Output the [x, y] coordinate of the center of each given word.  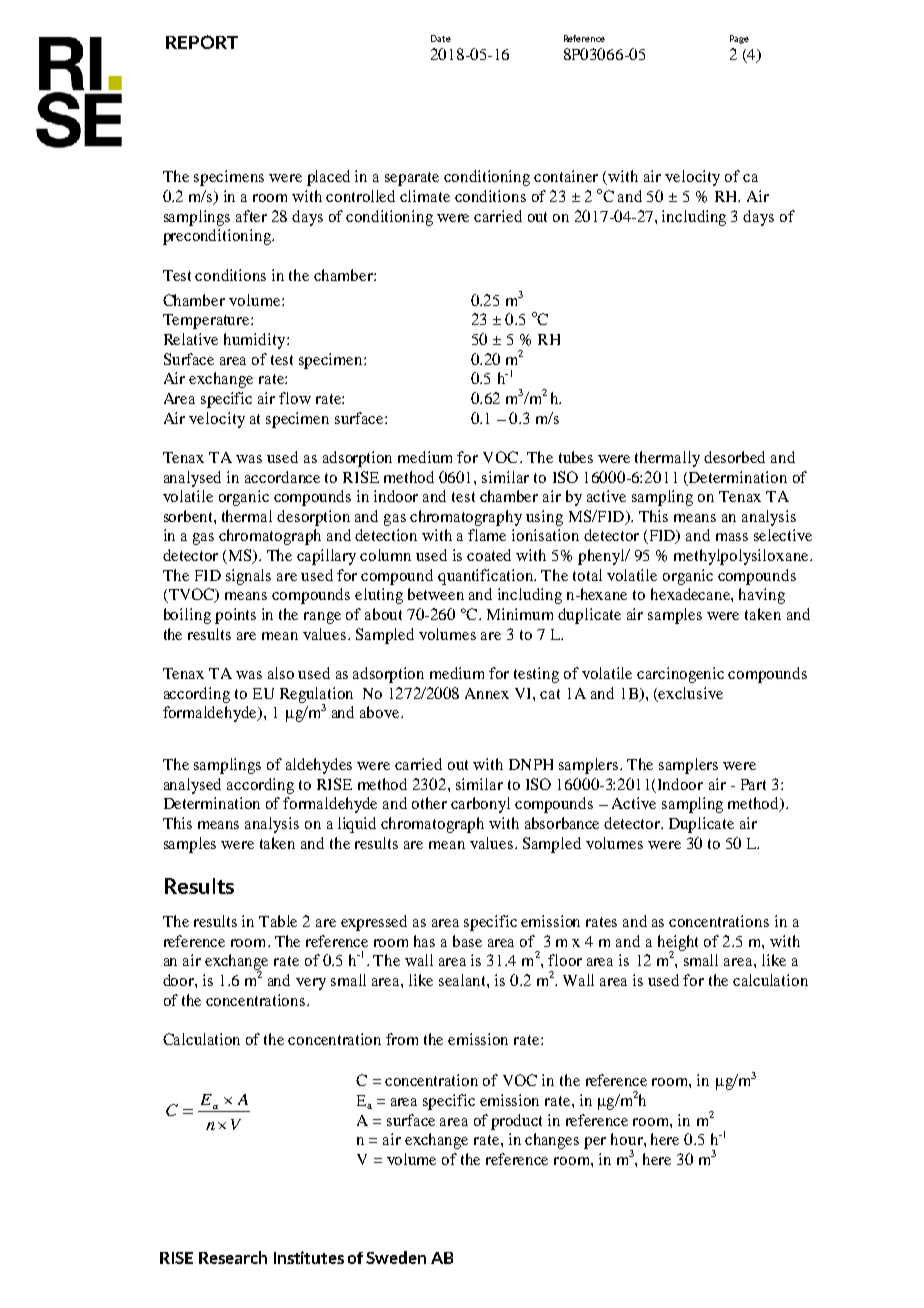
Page [739, 39]
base [467, 941]
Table [278, 921]
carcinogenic [680, 675]
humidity [256, 341]
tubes [576, 457]
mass [732, 537]
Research [233, 1257]
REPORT [202, 42]
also [281, 673]
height [678, 944]
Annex [487, 693]
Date [441, 38]
